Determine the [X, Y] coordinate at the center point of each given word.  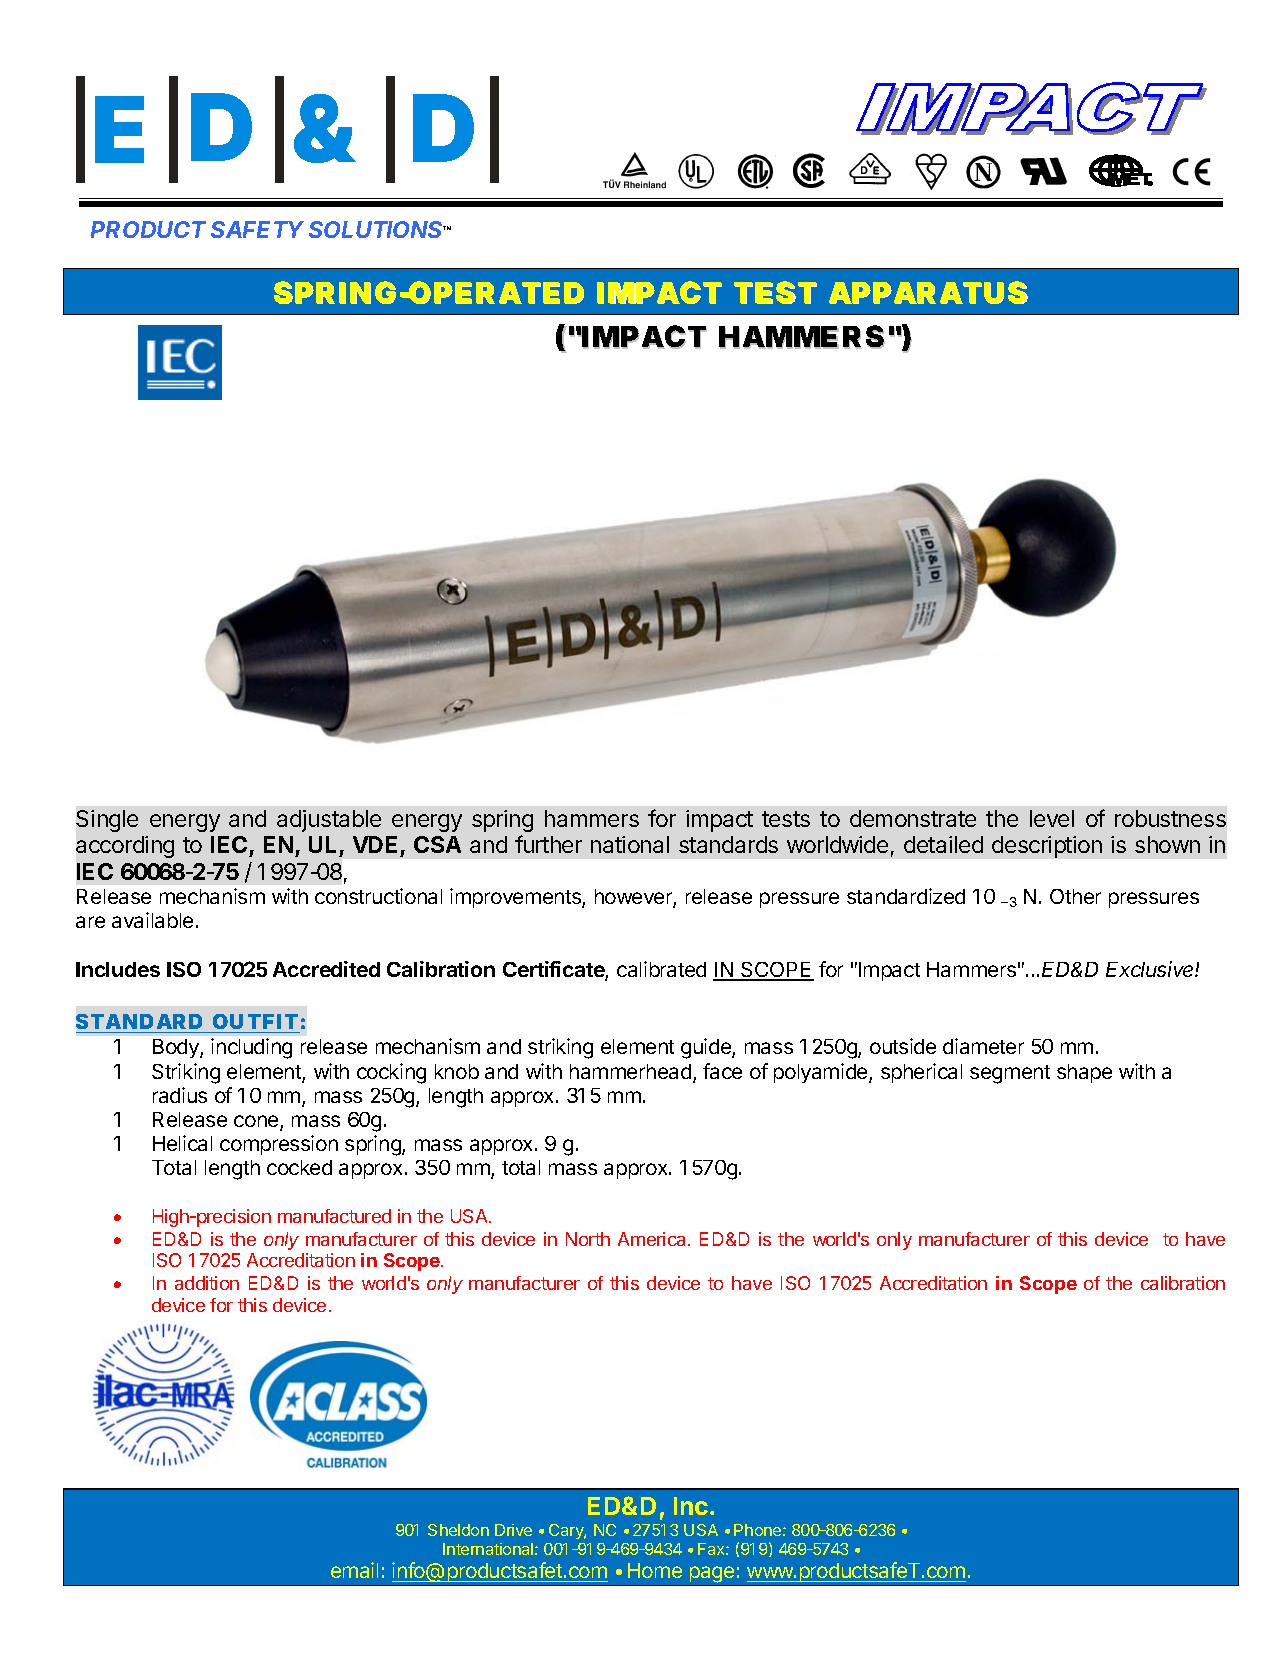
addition [207, 1283]
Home [655, 1570]
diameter [983, 1046]
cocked [299, 1167]
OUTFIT [254, 1021]
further [548, 844]
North [588, 1239]
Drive [513, 1530]
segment [1010, 1074]
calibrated [661, 969]
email [354, 1570]
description [1047, 847]
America [653, 1239]
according [125, 847]
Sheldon [458, 1530]
